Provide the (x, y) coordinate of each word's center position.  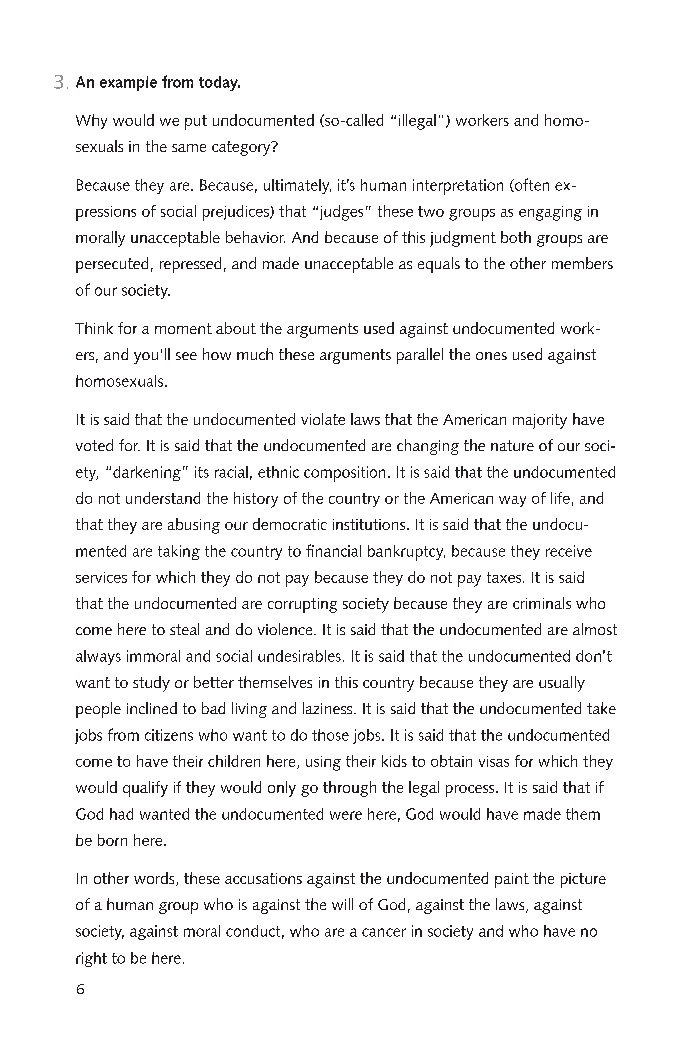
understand (163, 498)
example (128, 83)
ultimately (297, 186)
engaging (550, 213)
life (560, 498)
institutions (370, 524)
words (155, 879)
